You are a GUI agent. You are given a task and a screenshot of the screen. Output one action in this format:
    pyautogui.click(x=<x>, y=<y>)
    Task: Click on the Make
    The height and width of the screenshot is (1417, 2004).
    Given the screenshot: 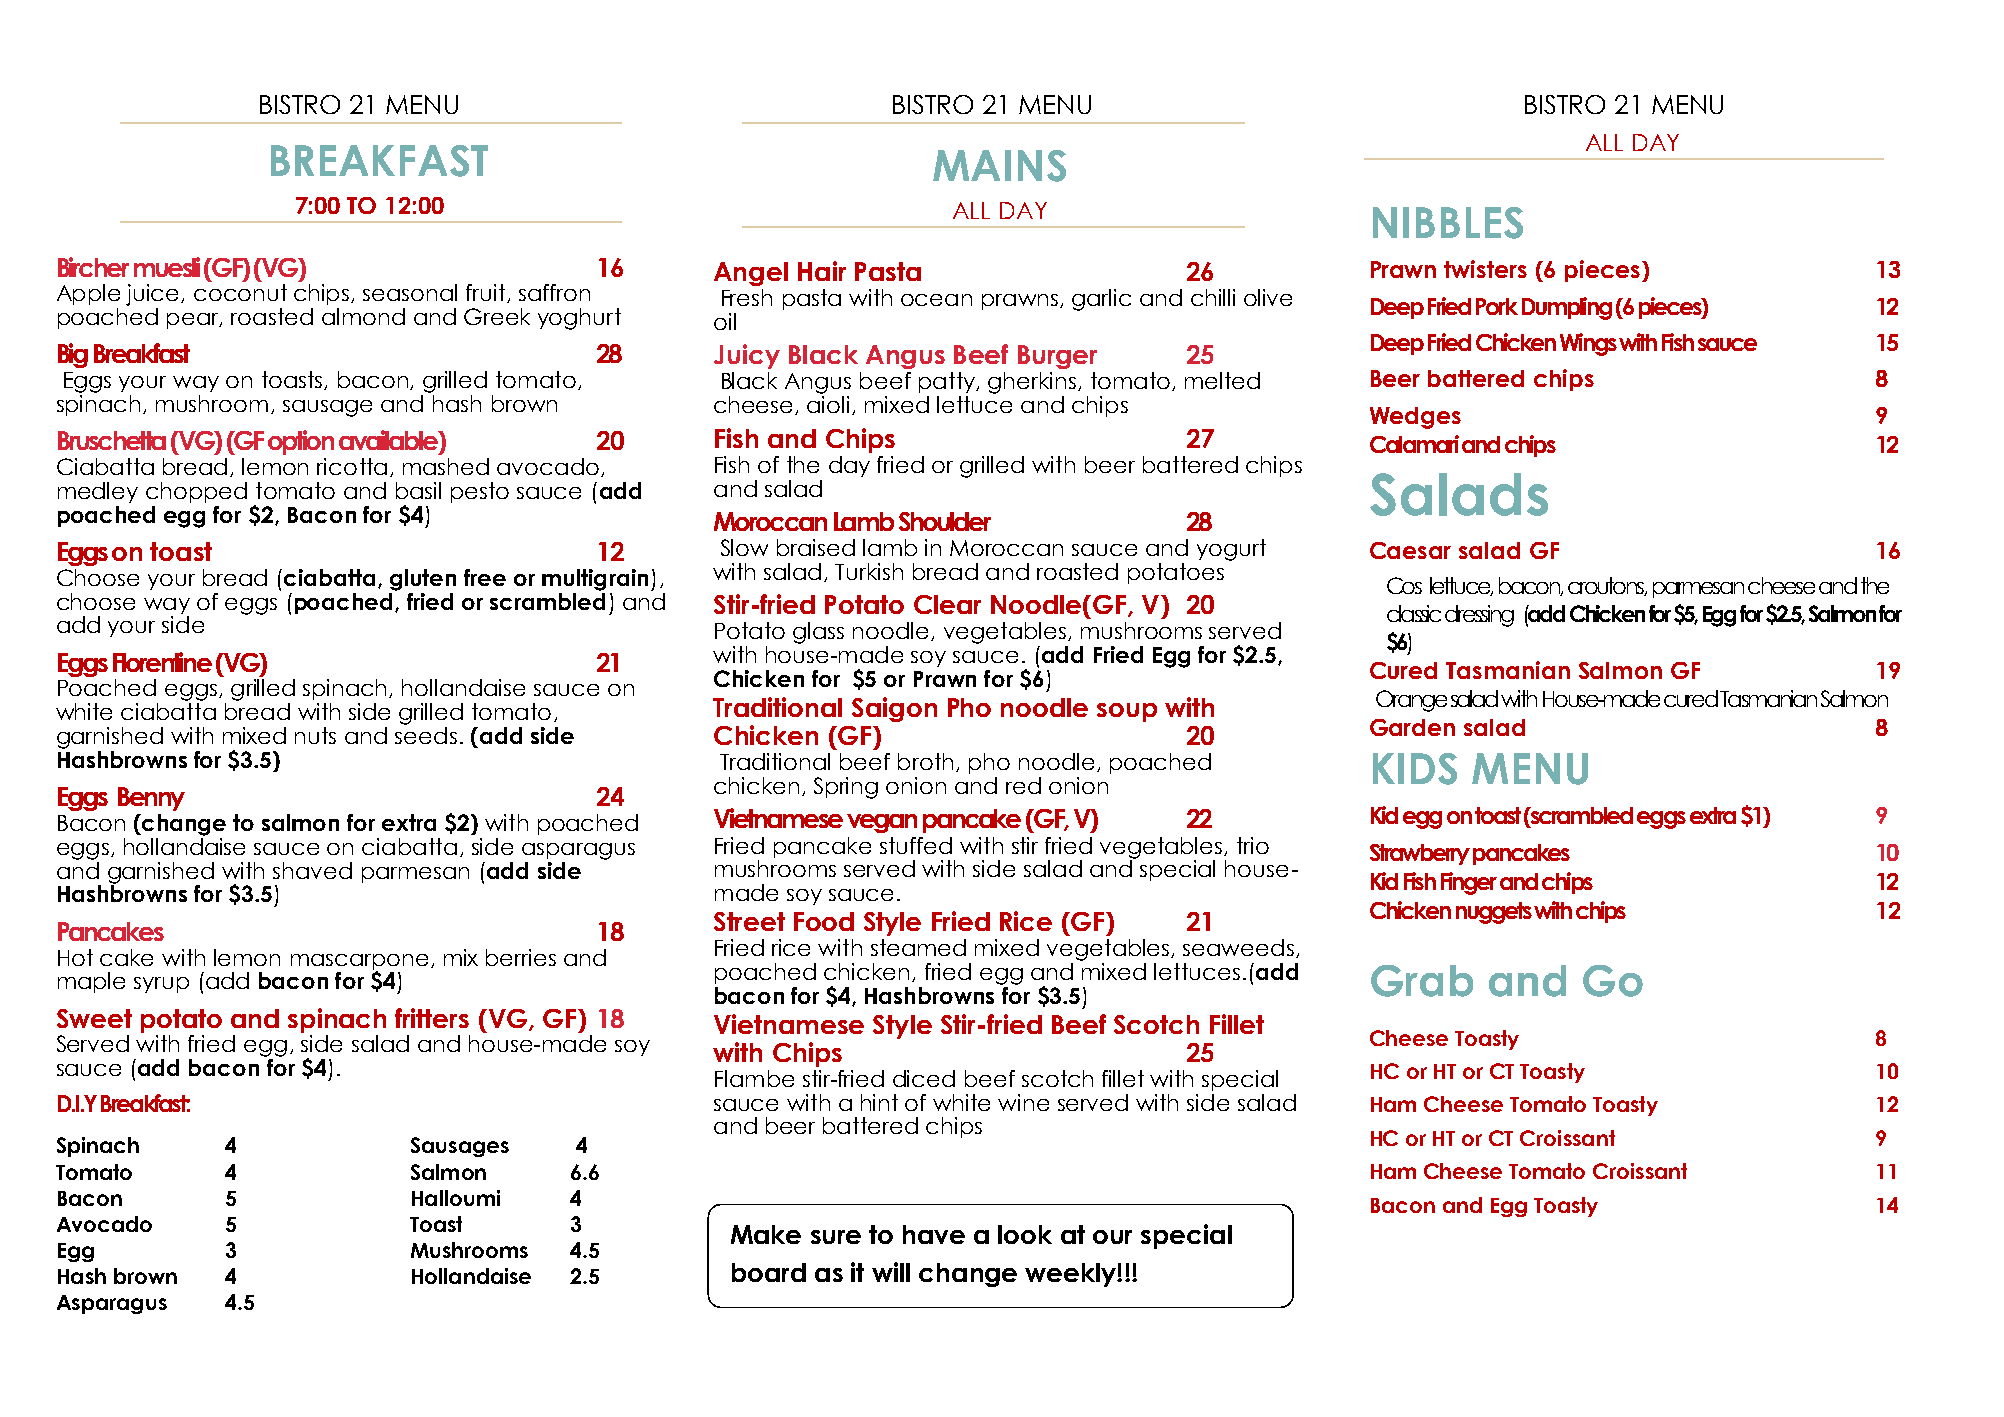 What is the action you would take?
    pyautogui.click(x=766, y=1234)
